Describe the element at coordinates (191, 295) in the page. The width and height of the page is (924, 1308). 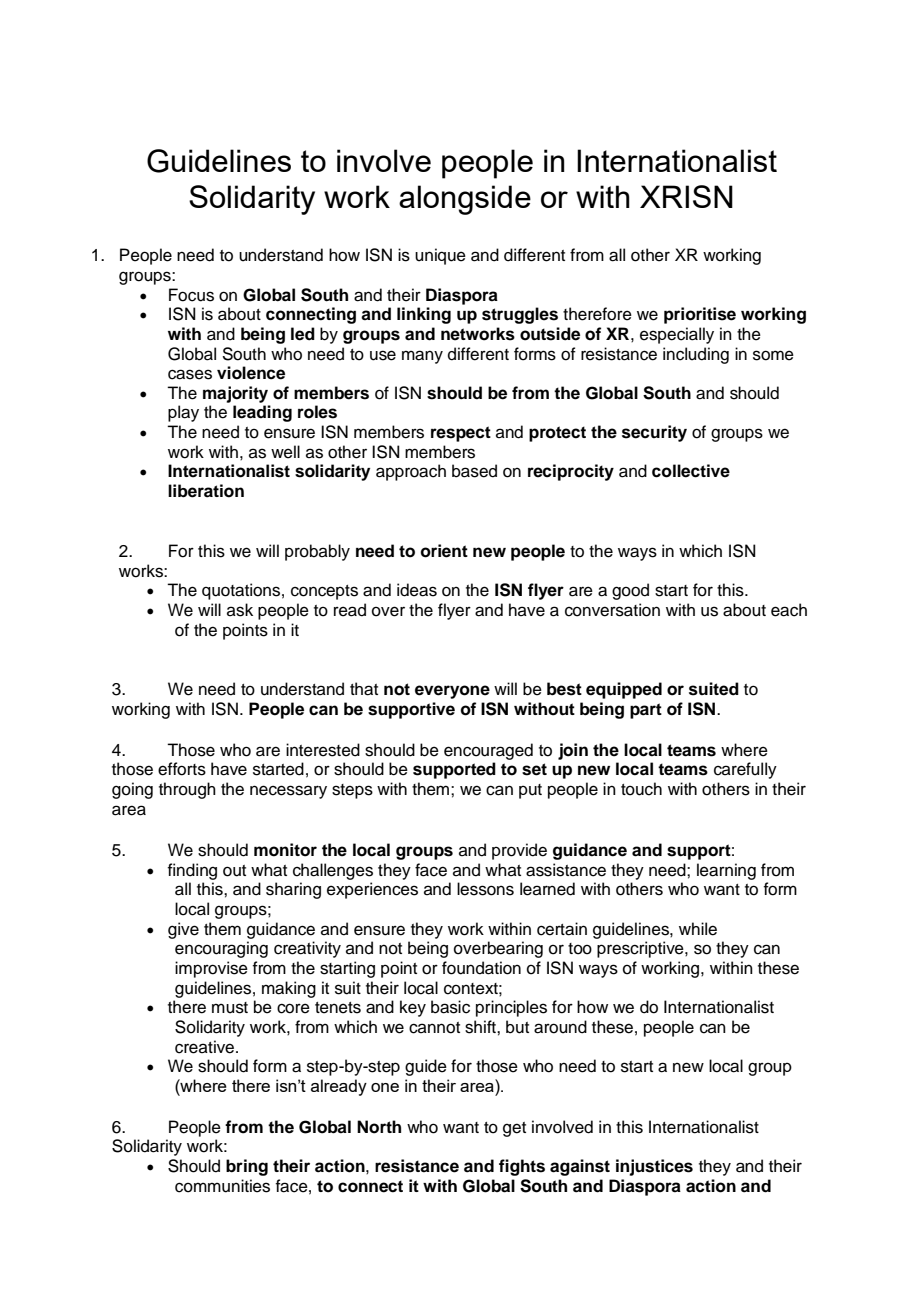
I see `Focus` at that location.
